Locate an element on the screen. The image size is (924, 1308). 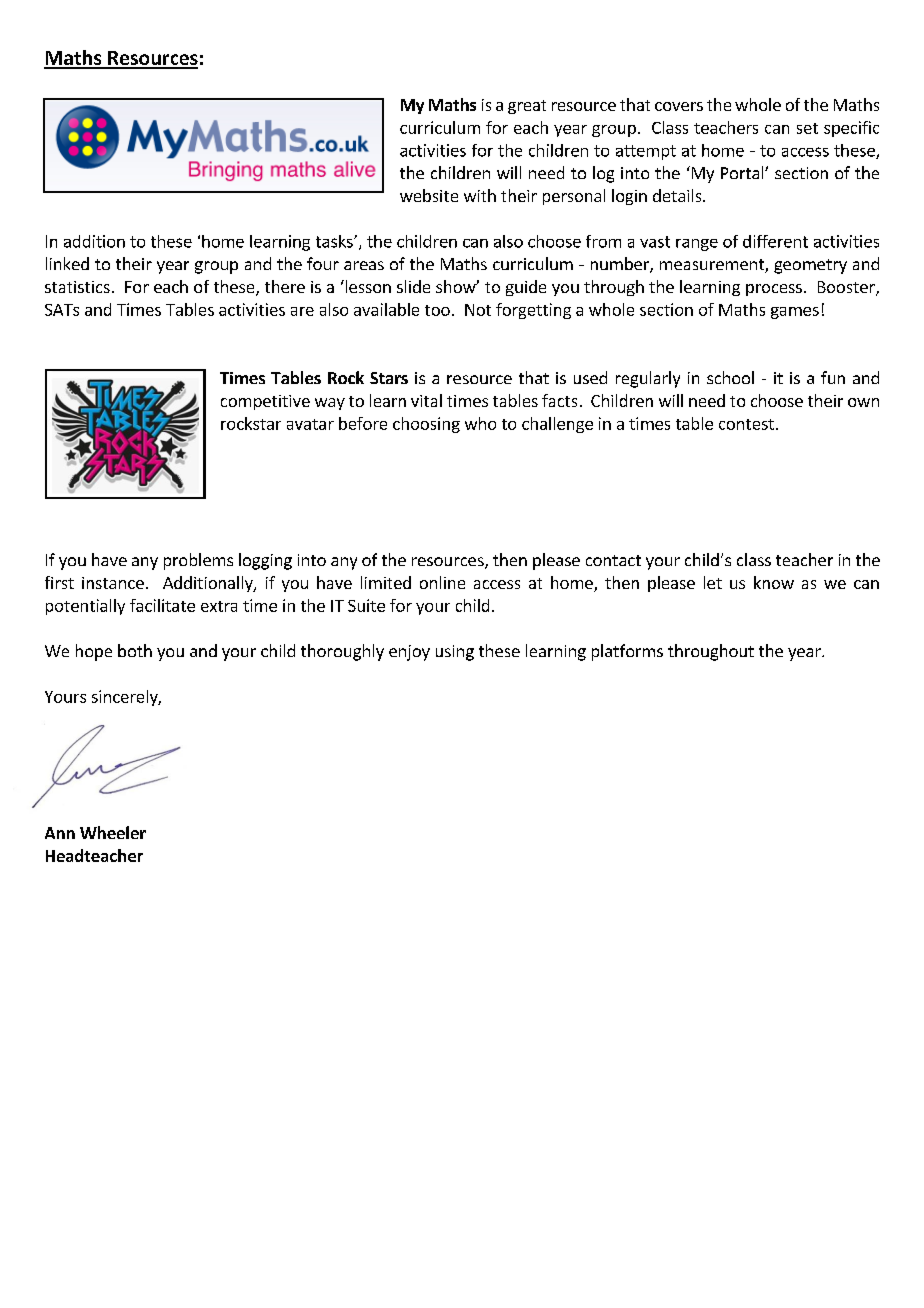
great is located at coordinates (527, 107).
